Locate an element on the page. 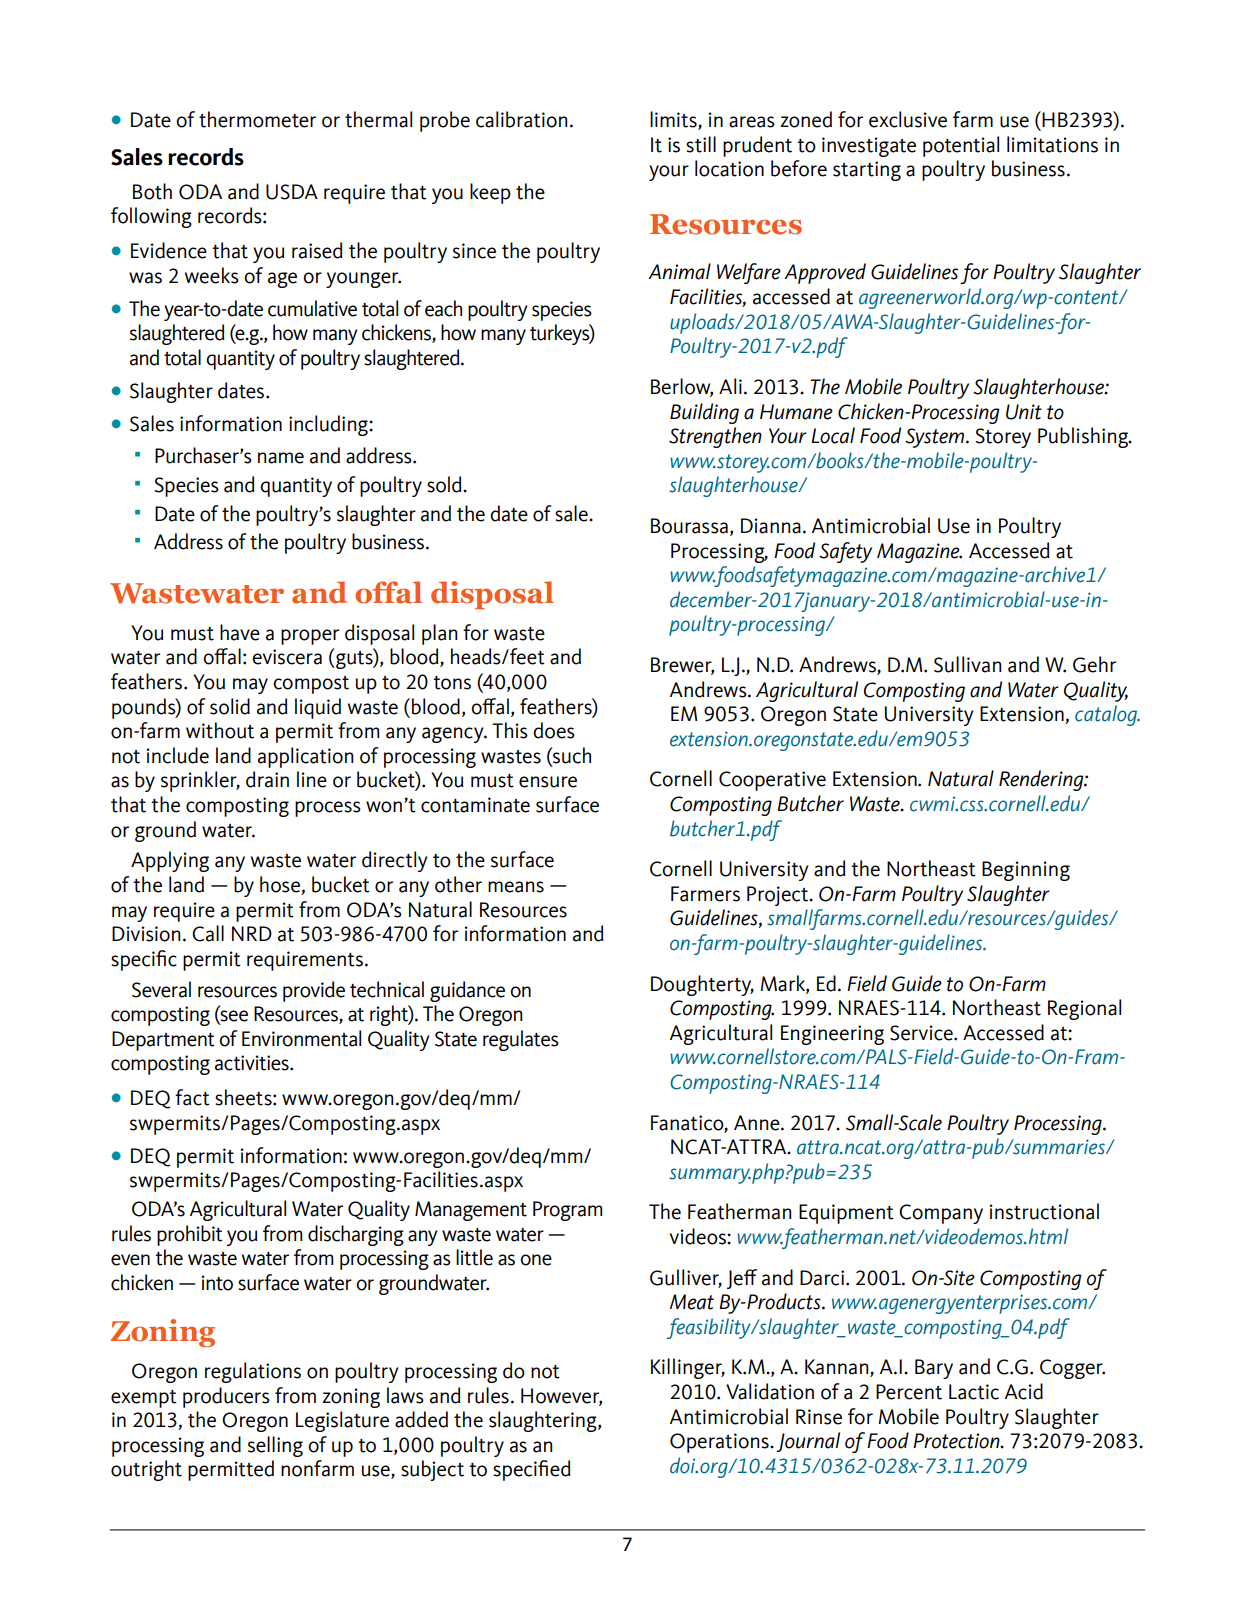 The image size is (1255, 1624). limits is located at coordinates (674, 120).
